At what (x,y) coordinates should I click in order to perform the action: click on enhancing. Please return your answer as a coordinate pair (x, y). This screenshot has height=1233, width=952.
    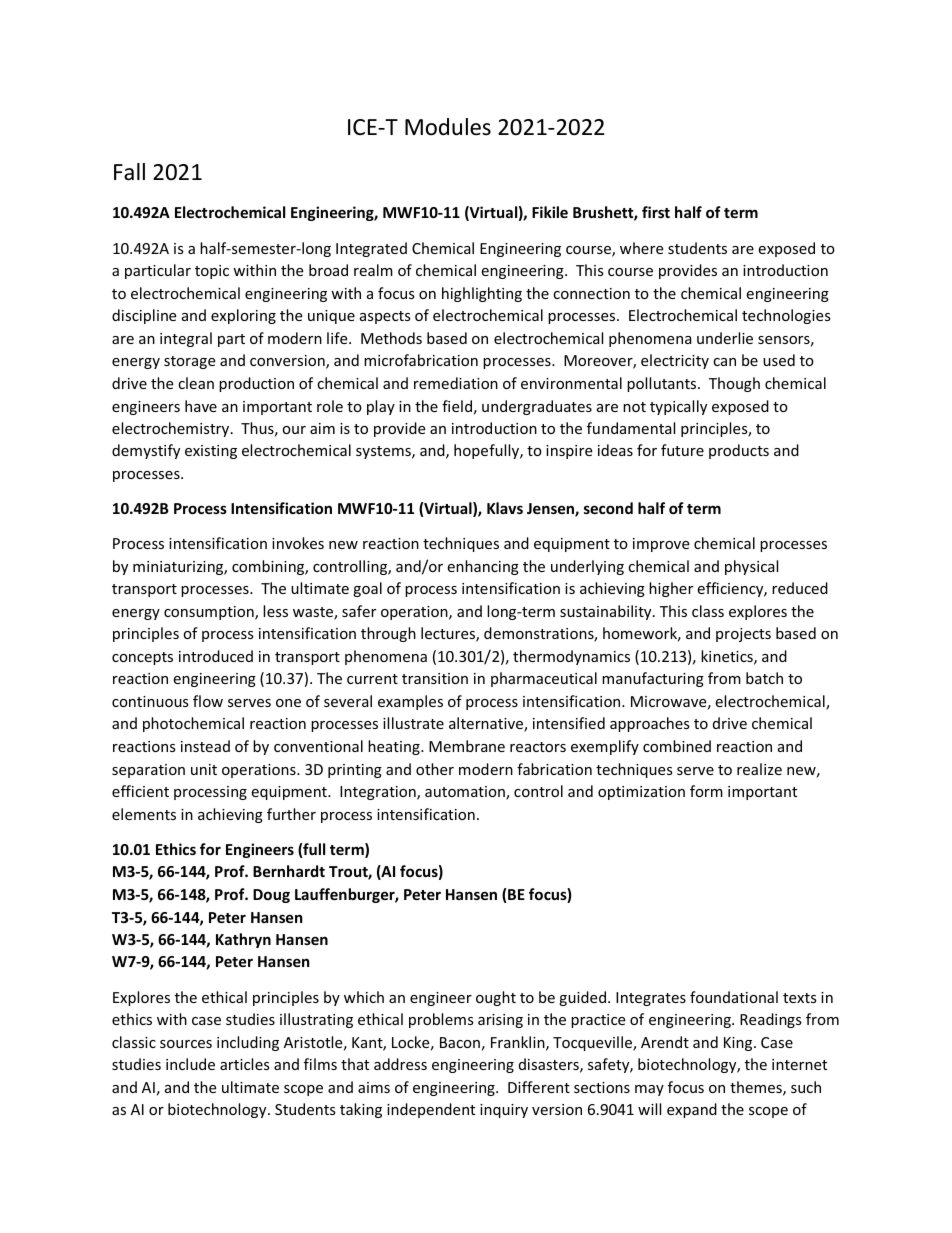
    Looking at the image, I should click on (483, 567).
